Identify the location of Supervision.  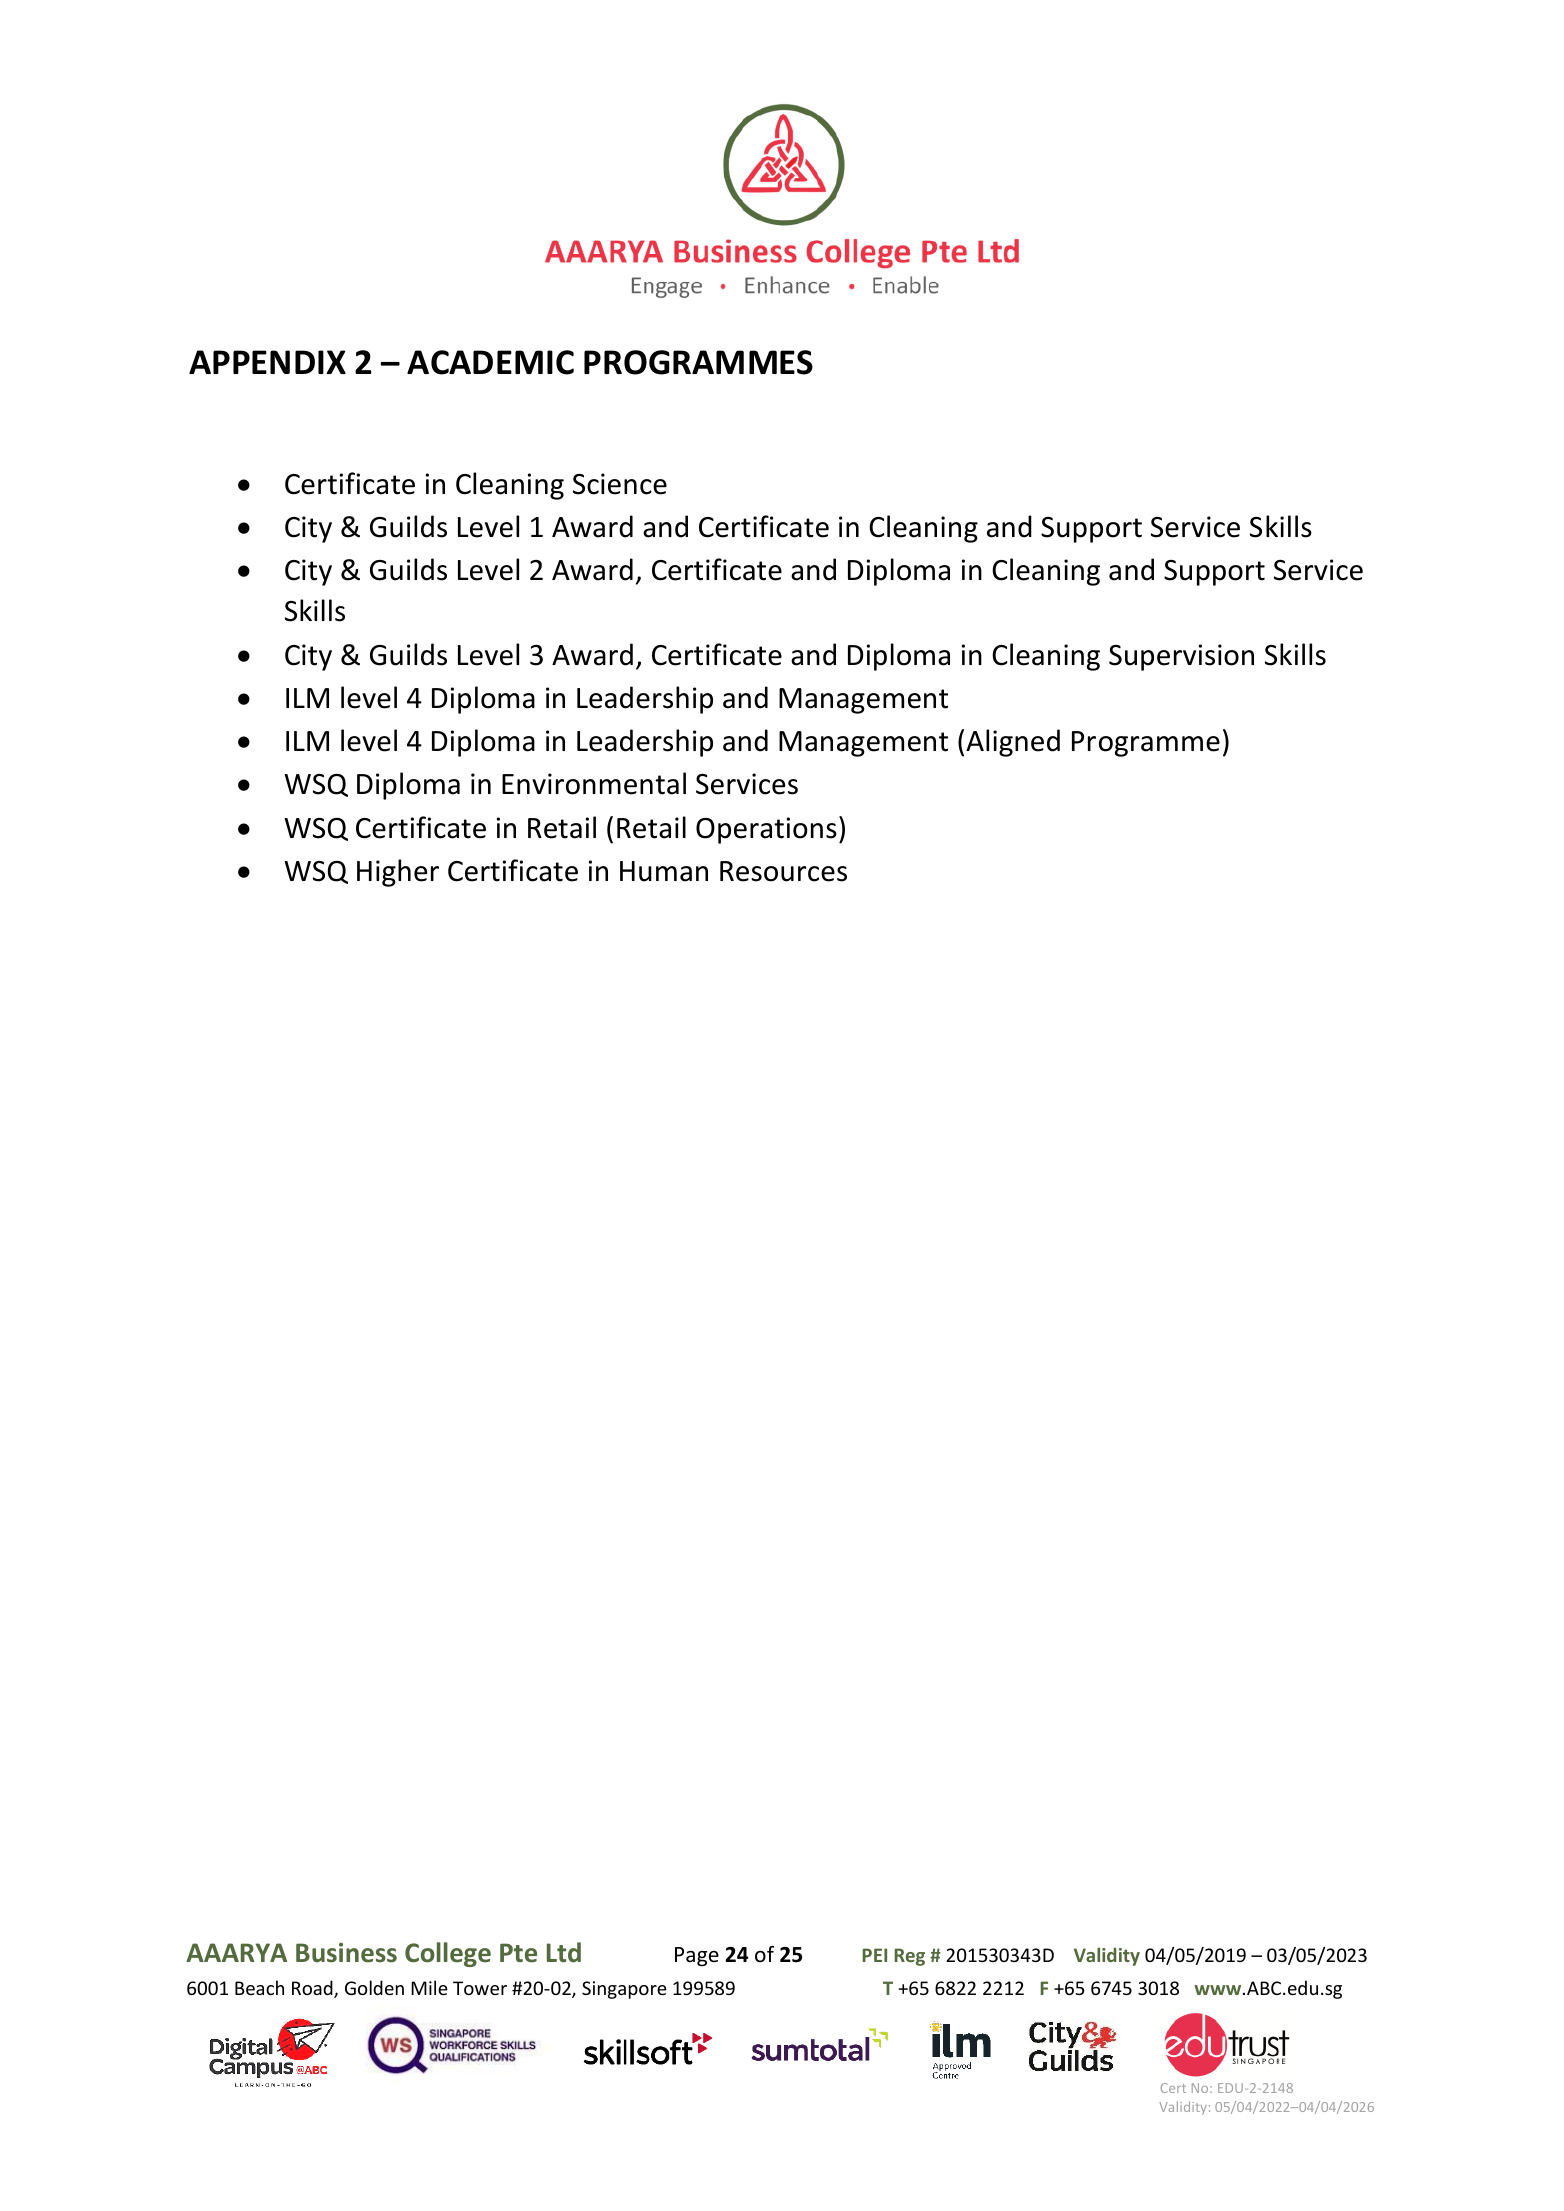
(1181, 657).
